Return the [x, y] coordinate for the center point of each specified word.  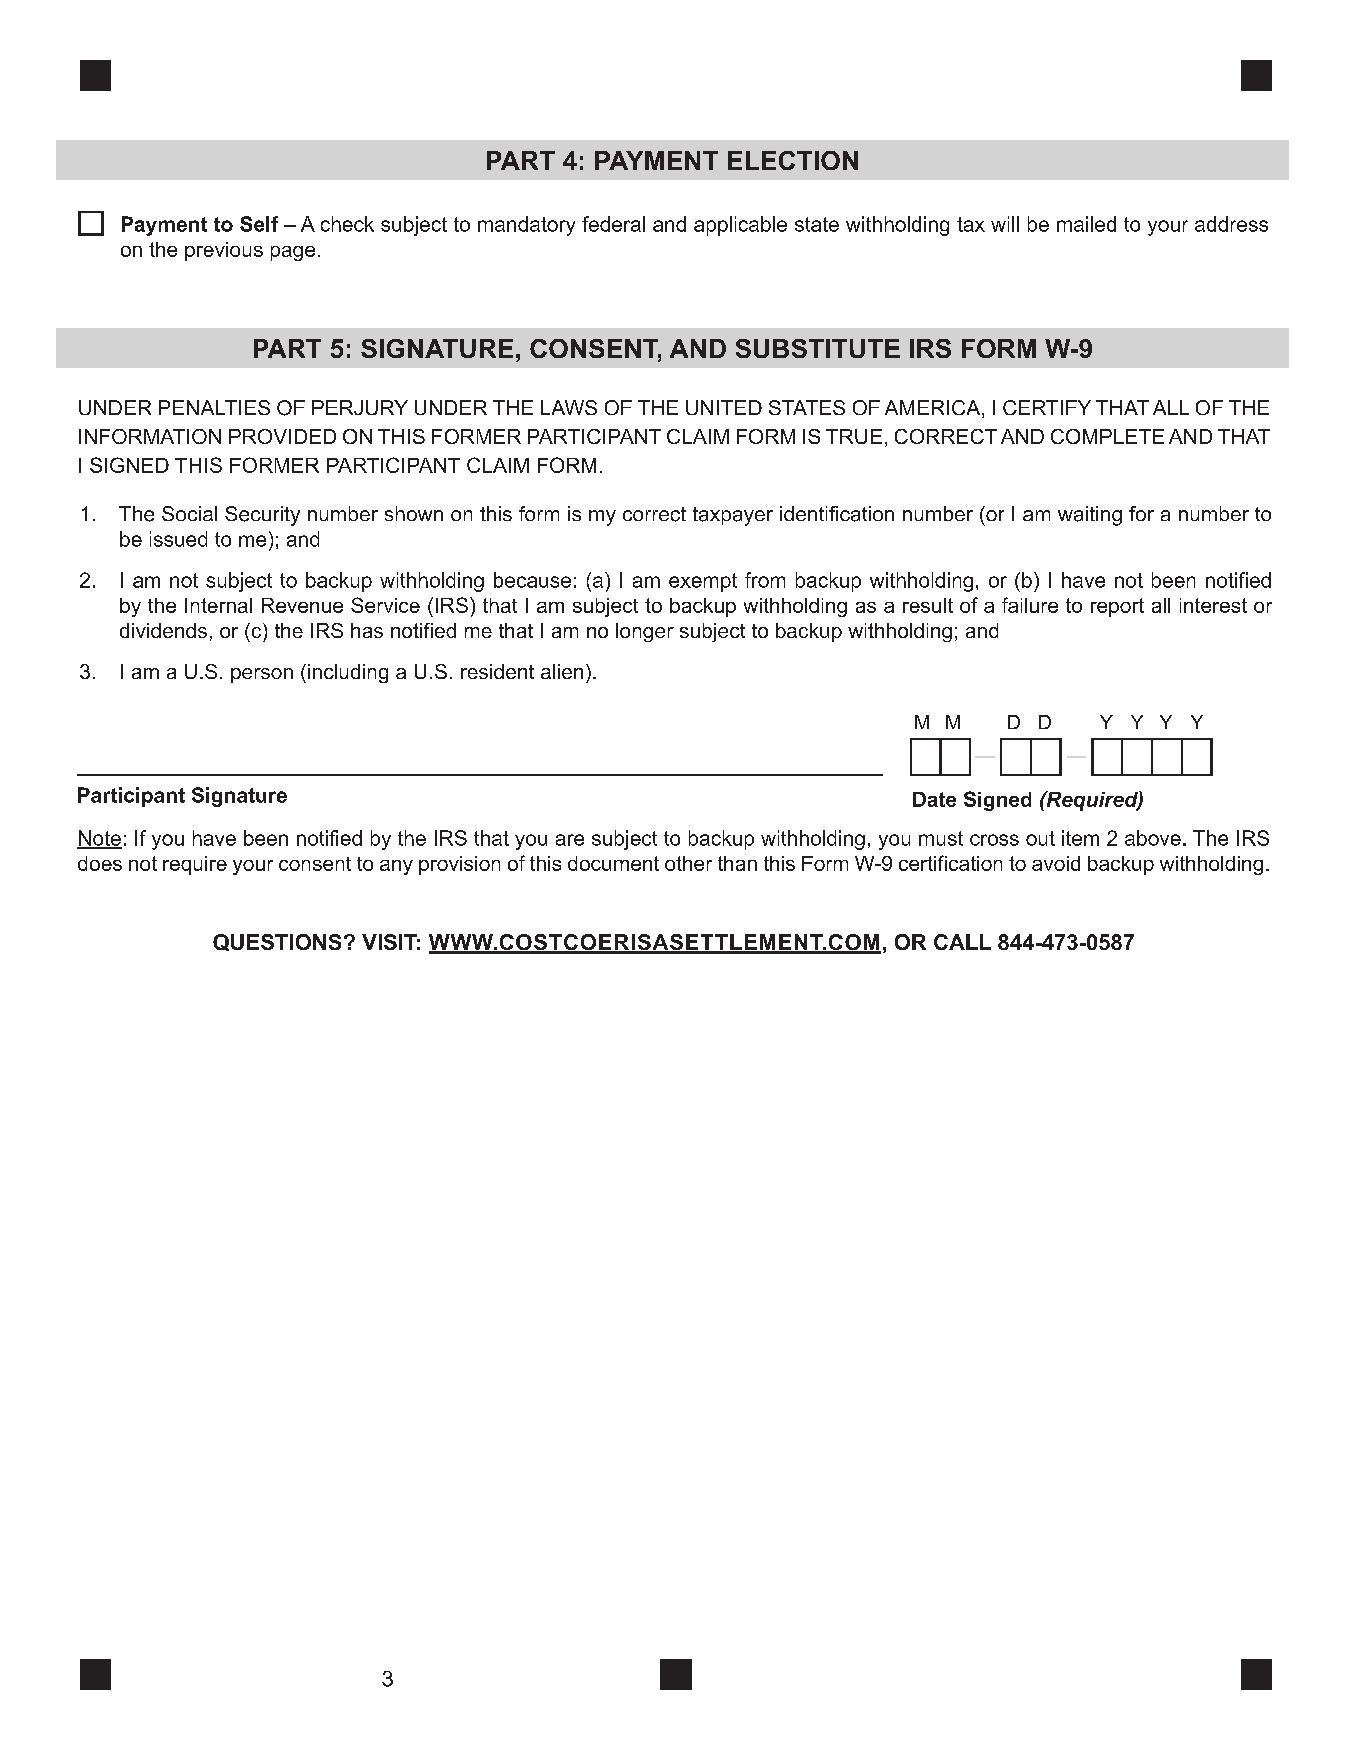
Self [259, 224]
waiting [1090, 516]
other [688, 863]
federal [613, 224]
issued [178, 539]
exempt [703, 582]
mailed [1086, 224]
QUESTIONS [277, 942]
